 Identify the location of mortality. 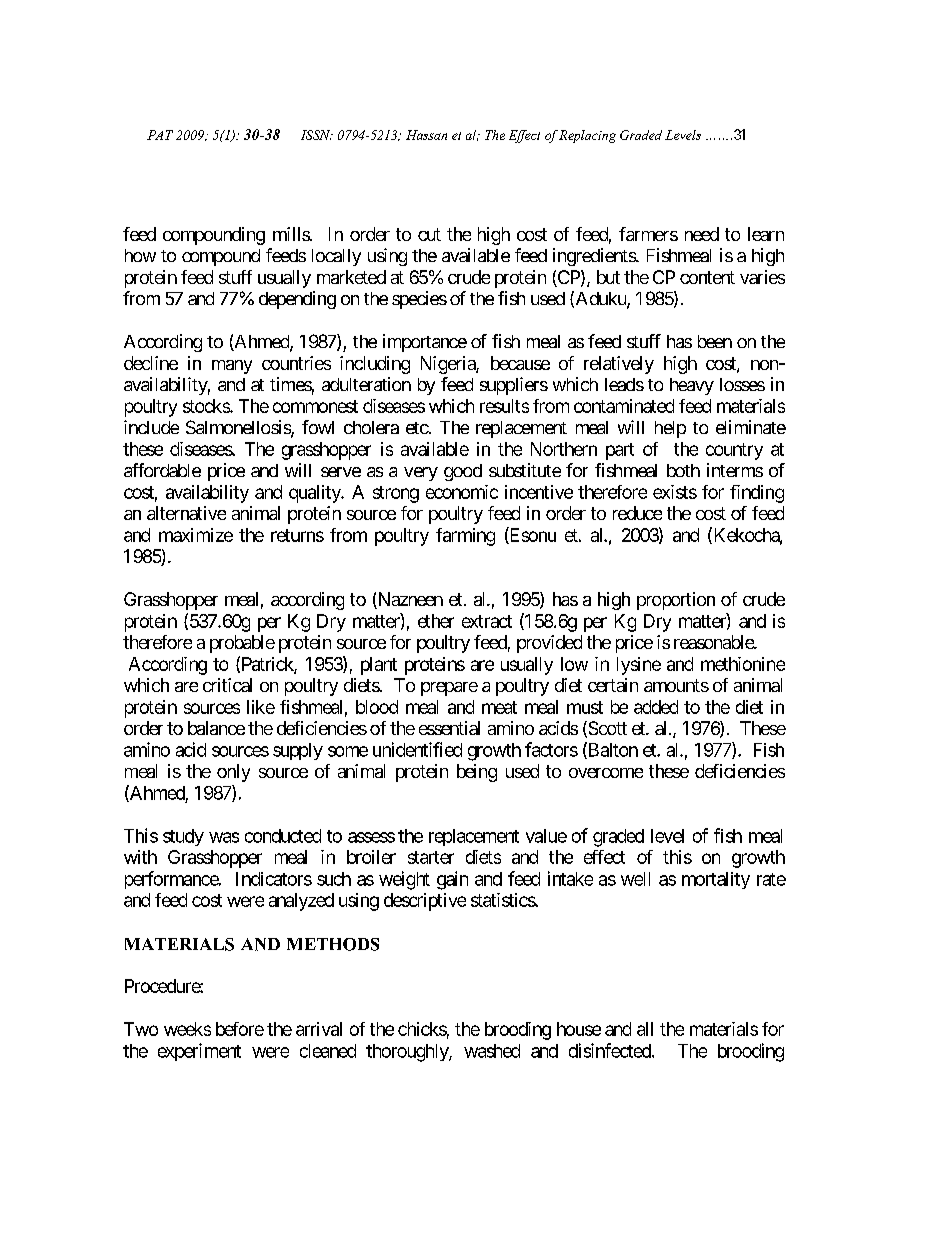
(716, 880).
